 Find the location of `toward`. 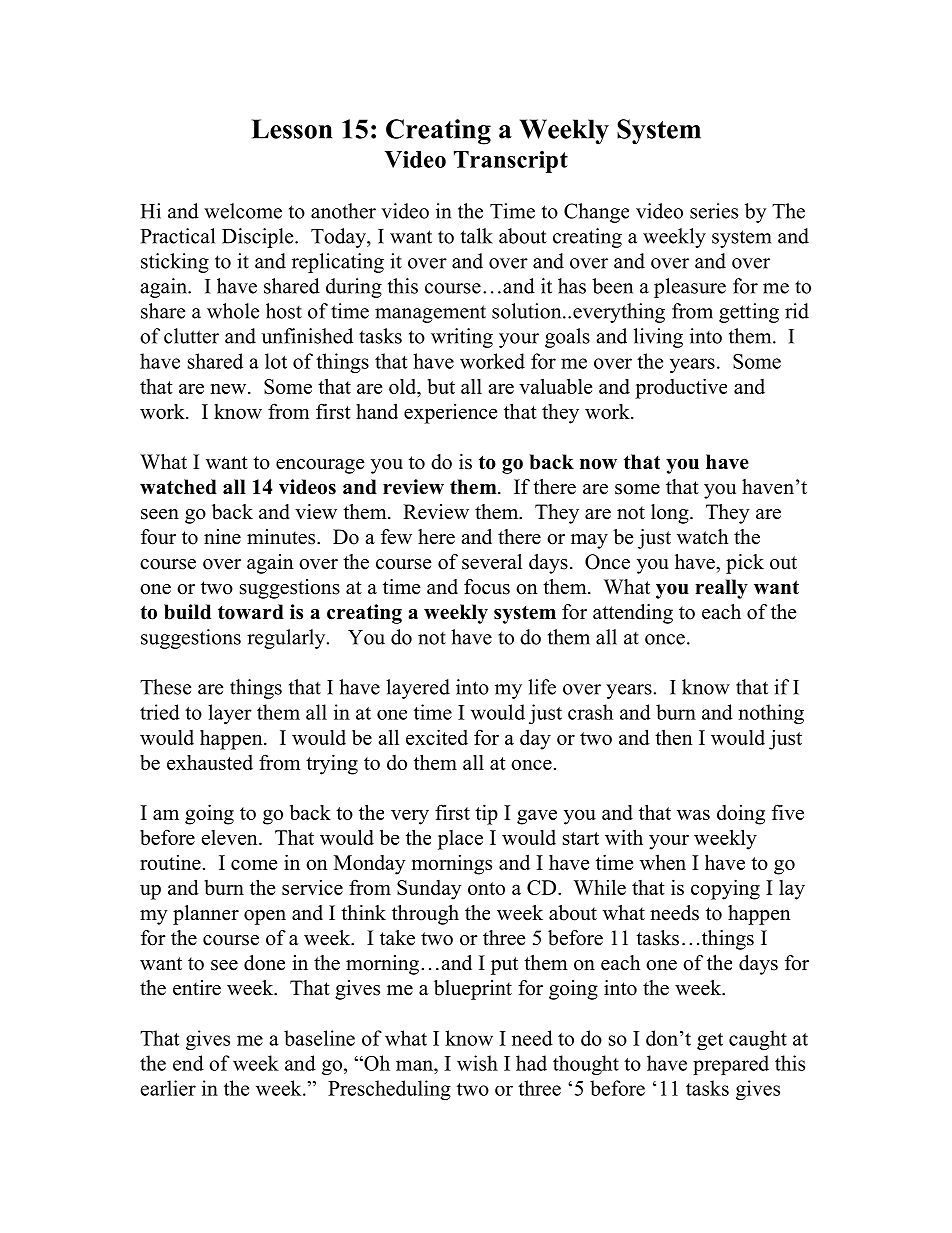

toward is located at coordinates (251, 612).
